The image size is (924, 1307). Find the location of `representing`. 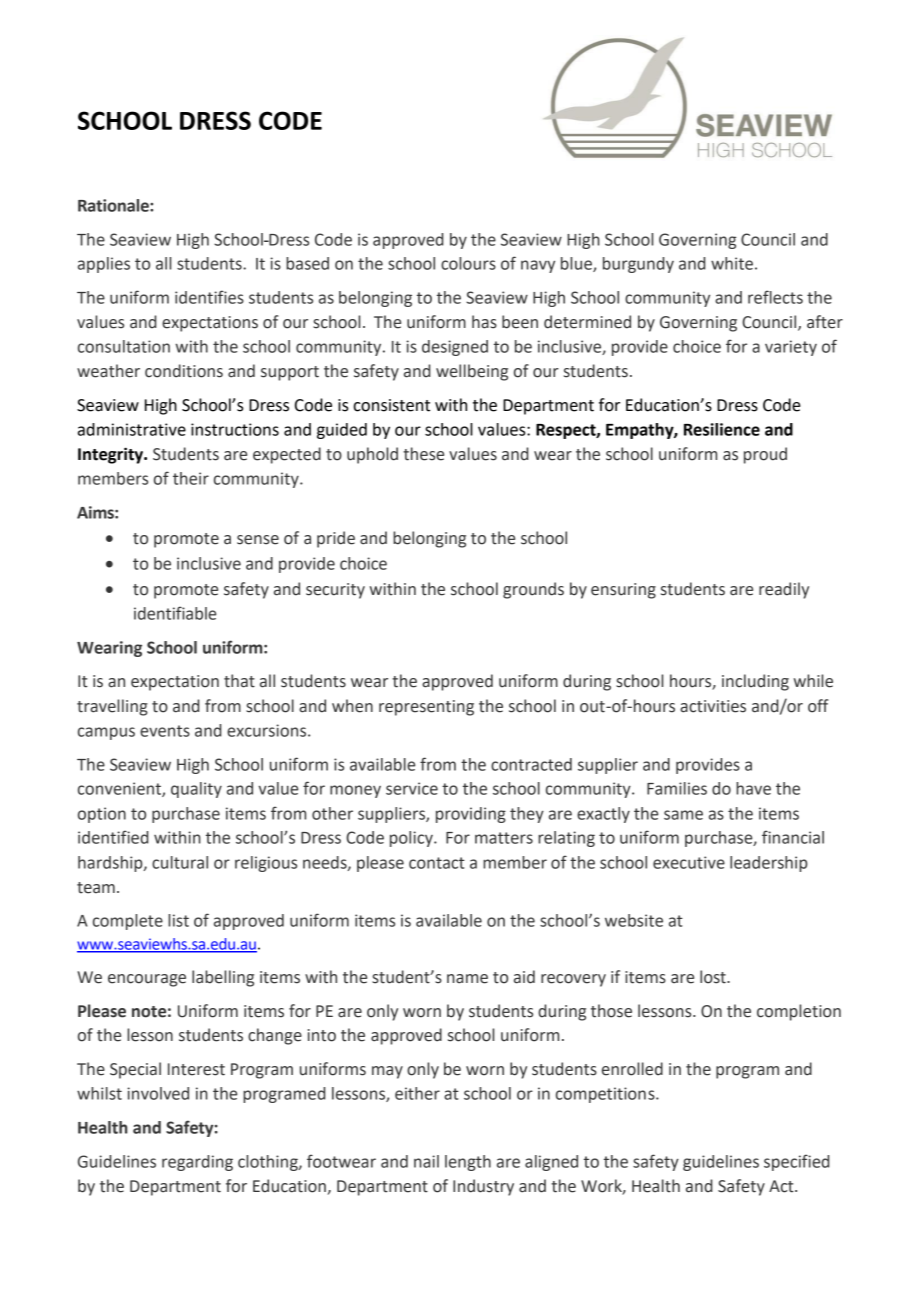

representing is located at coordinates (426, 708).
